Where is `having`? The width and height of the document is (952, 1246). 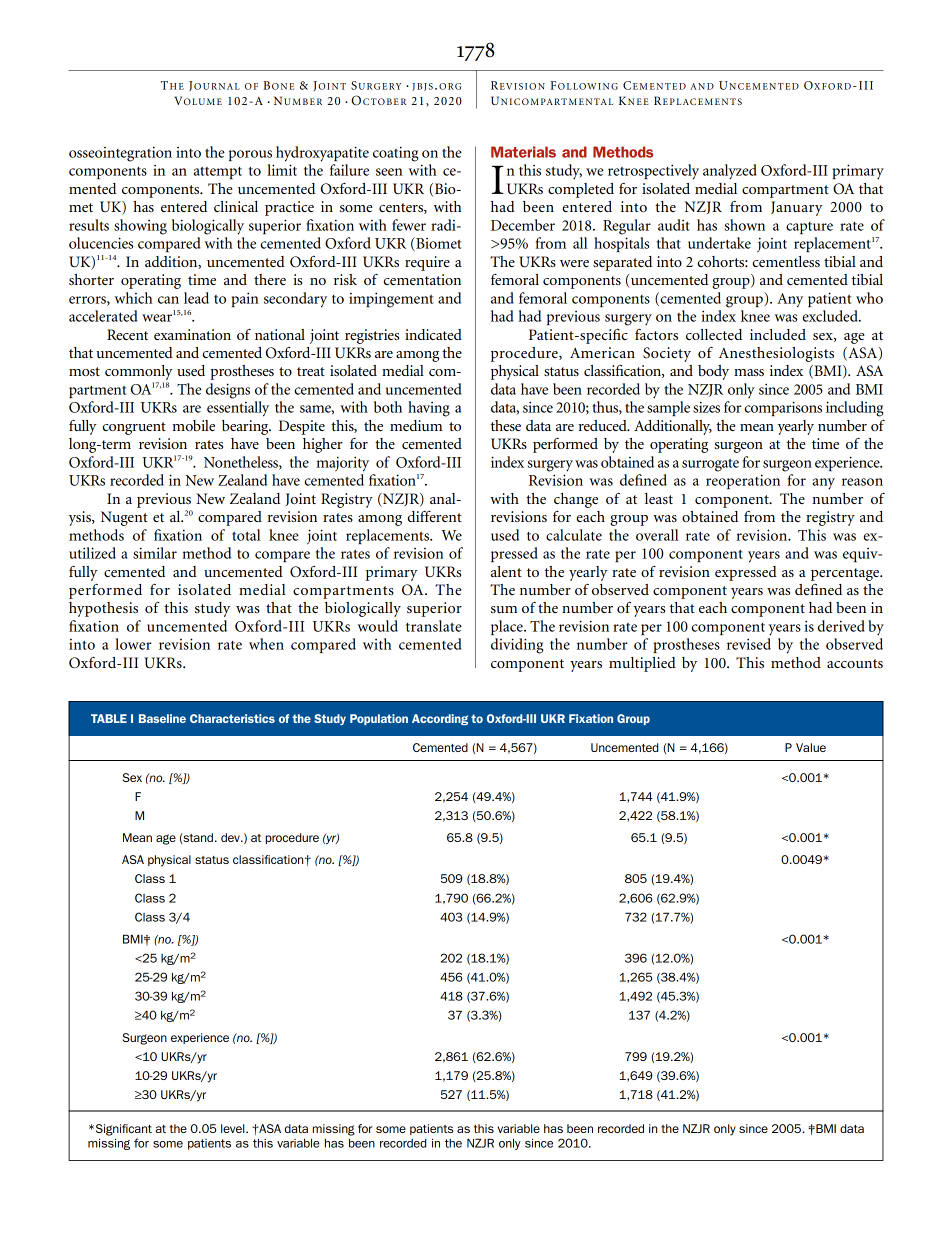 having is located at coordinates (429, 409).
